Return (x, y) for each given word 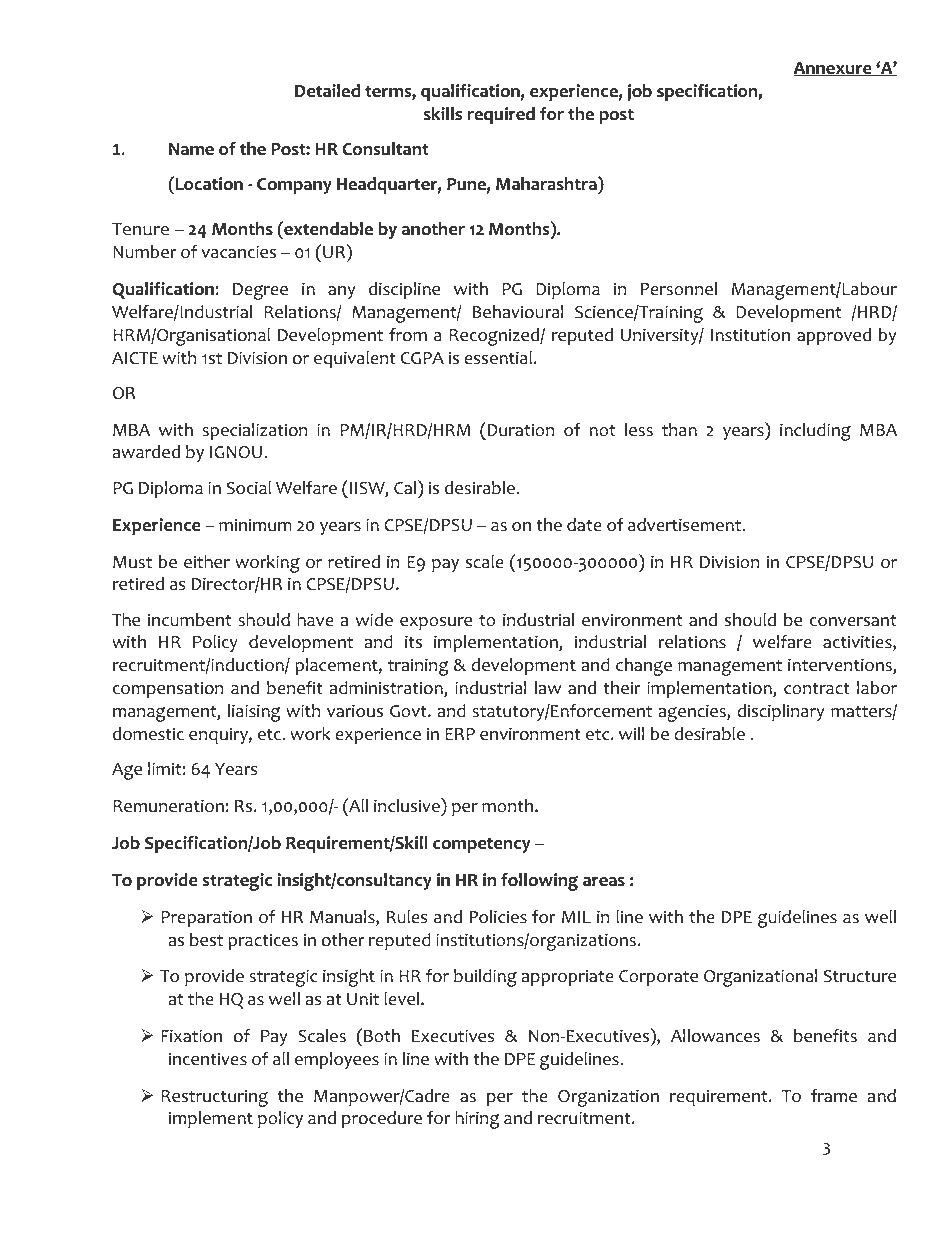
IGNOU (237, 452)
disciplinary (780, 712)
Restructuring (214, 1098)
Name (191, 149)
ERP (460, 734)
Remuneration (168, 806)
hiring (477, 1120)
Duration (521, 430)
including (815, 432)
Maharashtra (547, 183)
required (501, 115)
